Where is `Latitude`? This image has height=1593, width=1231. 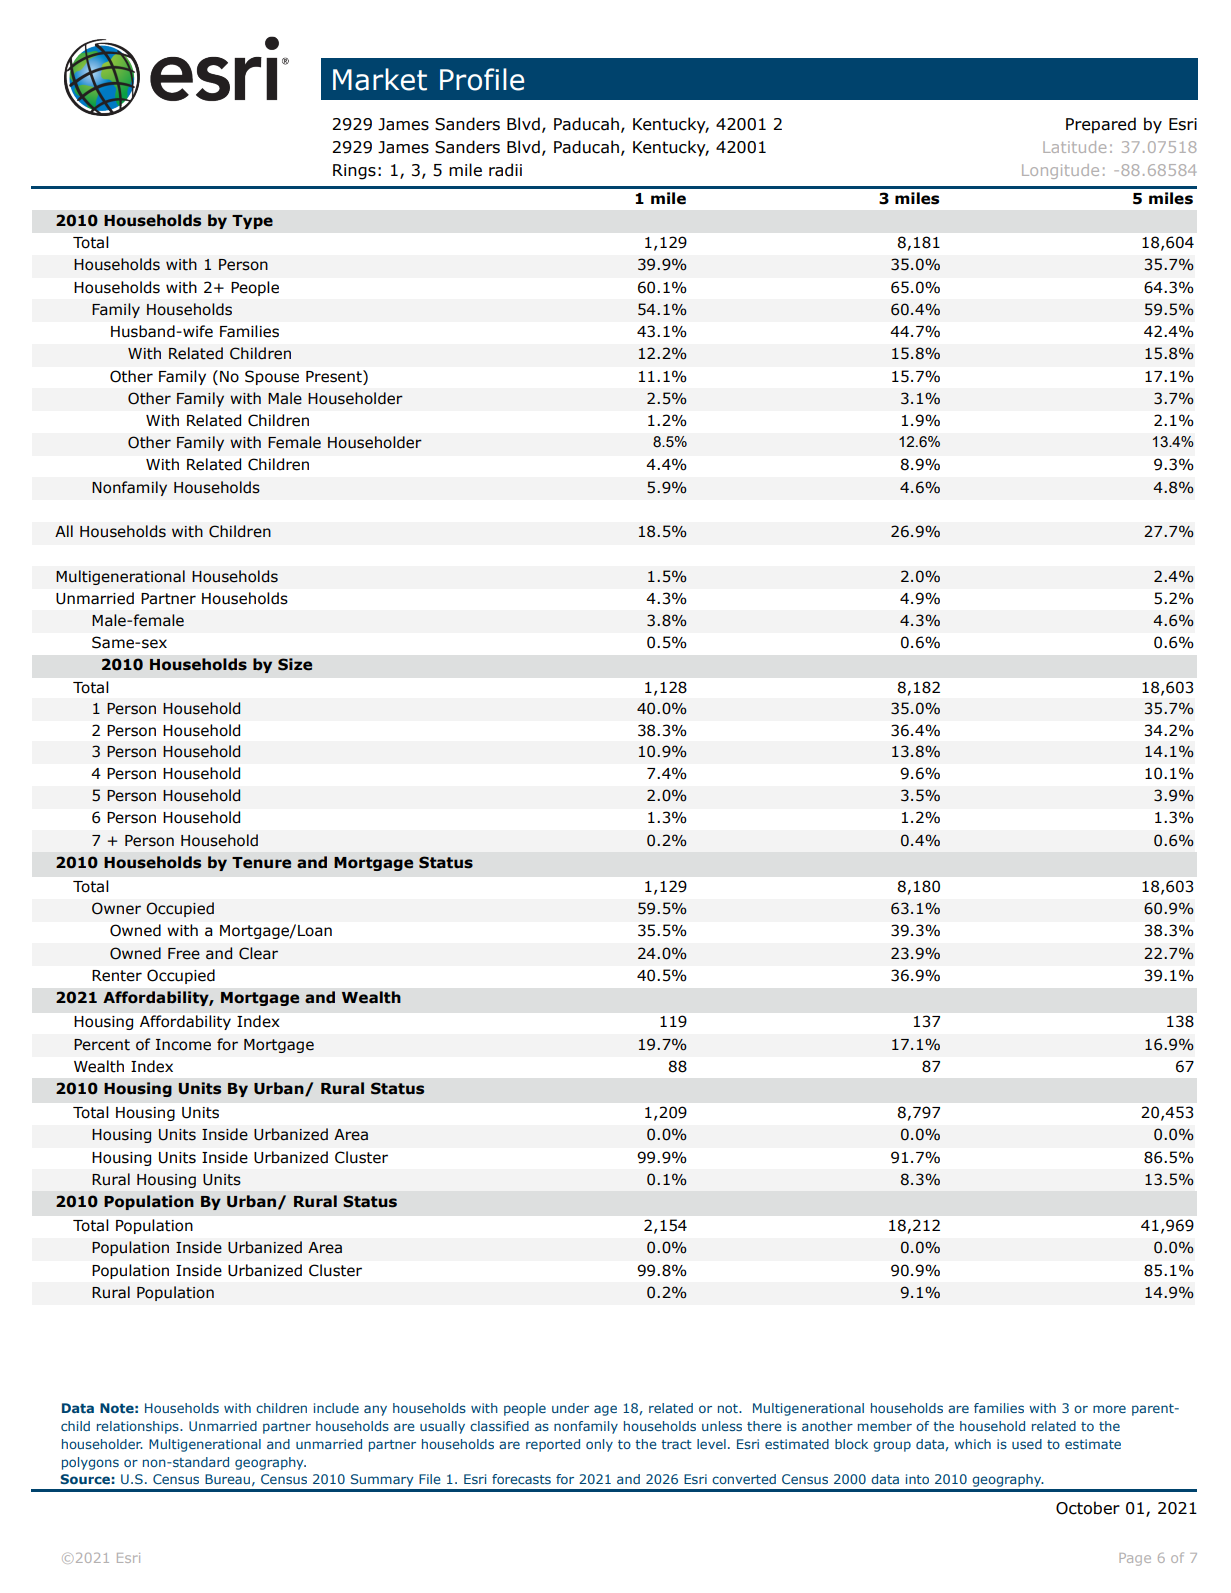 Latitude is located at coordinates (1074, 147).
